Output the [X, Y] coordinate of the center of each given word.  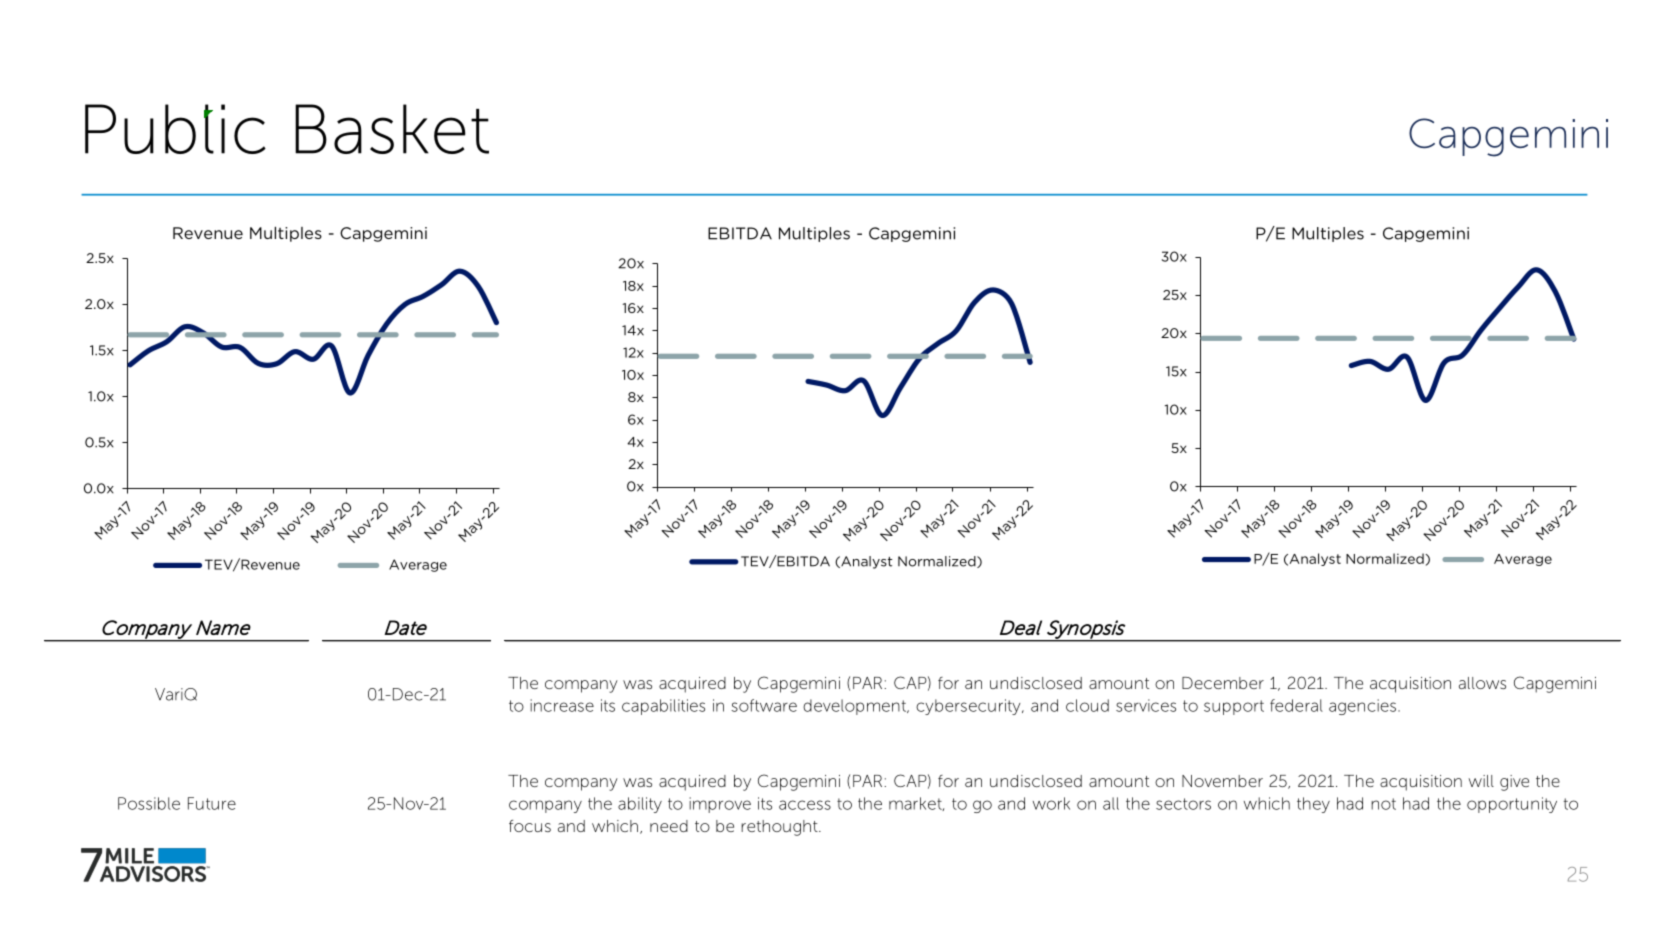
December [1223, 683]
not [1383, 804]
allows [1482, 683]
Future [212, 803]
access [805, 805]
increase [562, 705]
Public [175, 129]
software [764, 705]
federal [1296, 705]
